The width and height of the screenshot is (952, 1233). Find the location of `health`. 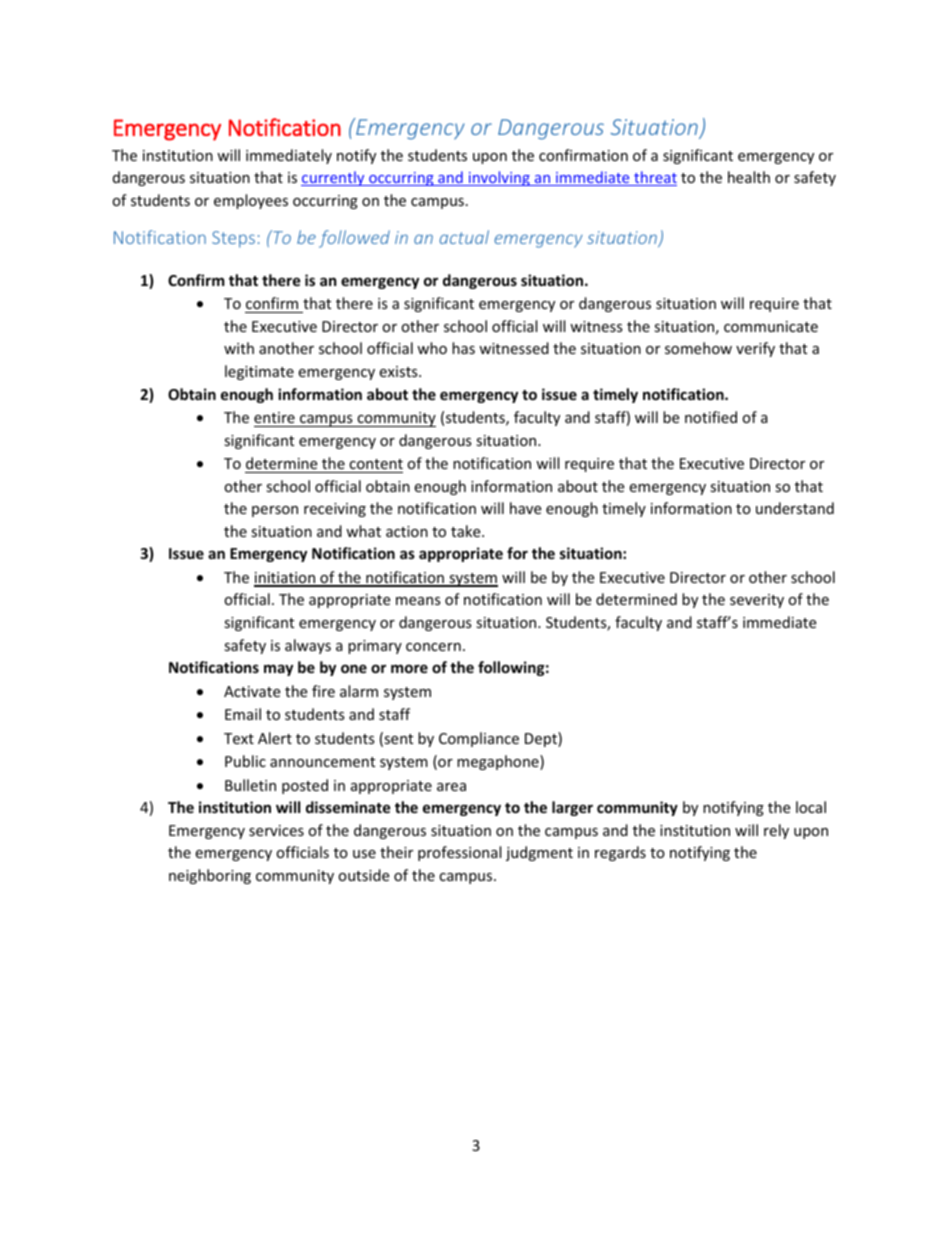

health is located at coordinates (749, 177).
